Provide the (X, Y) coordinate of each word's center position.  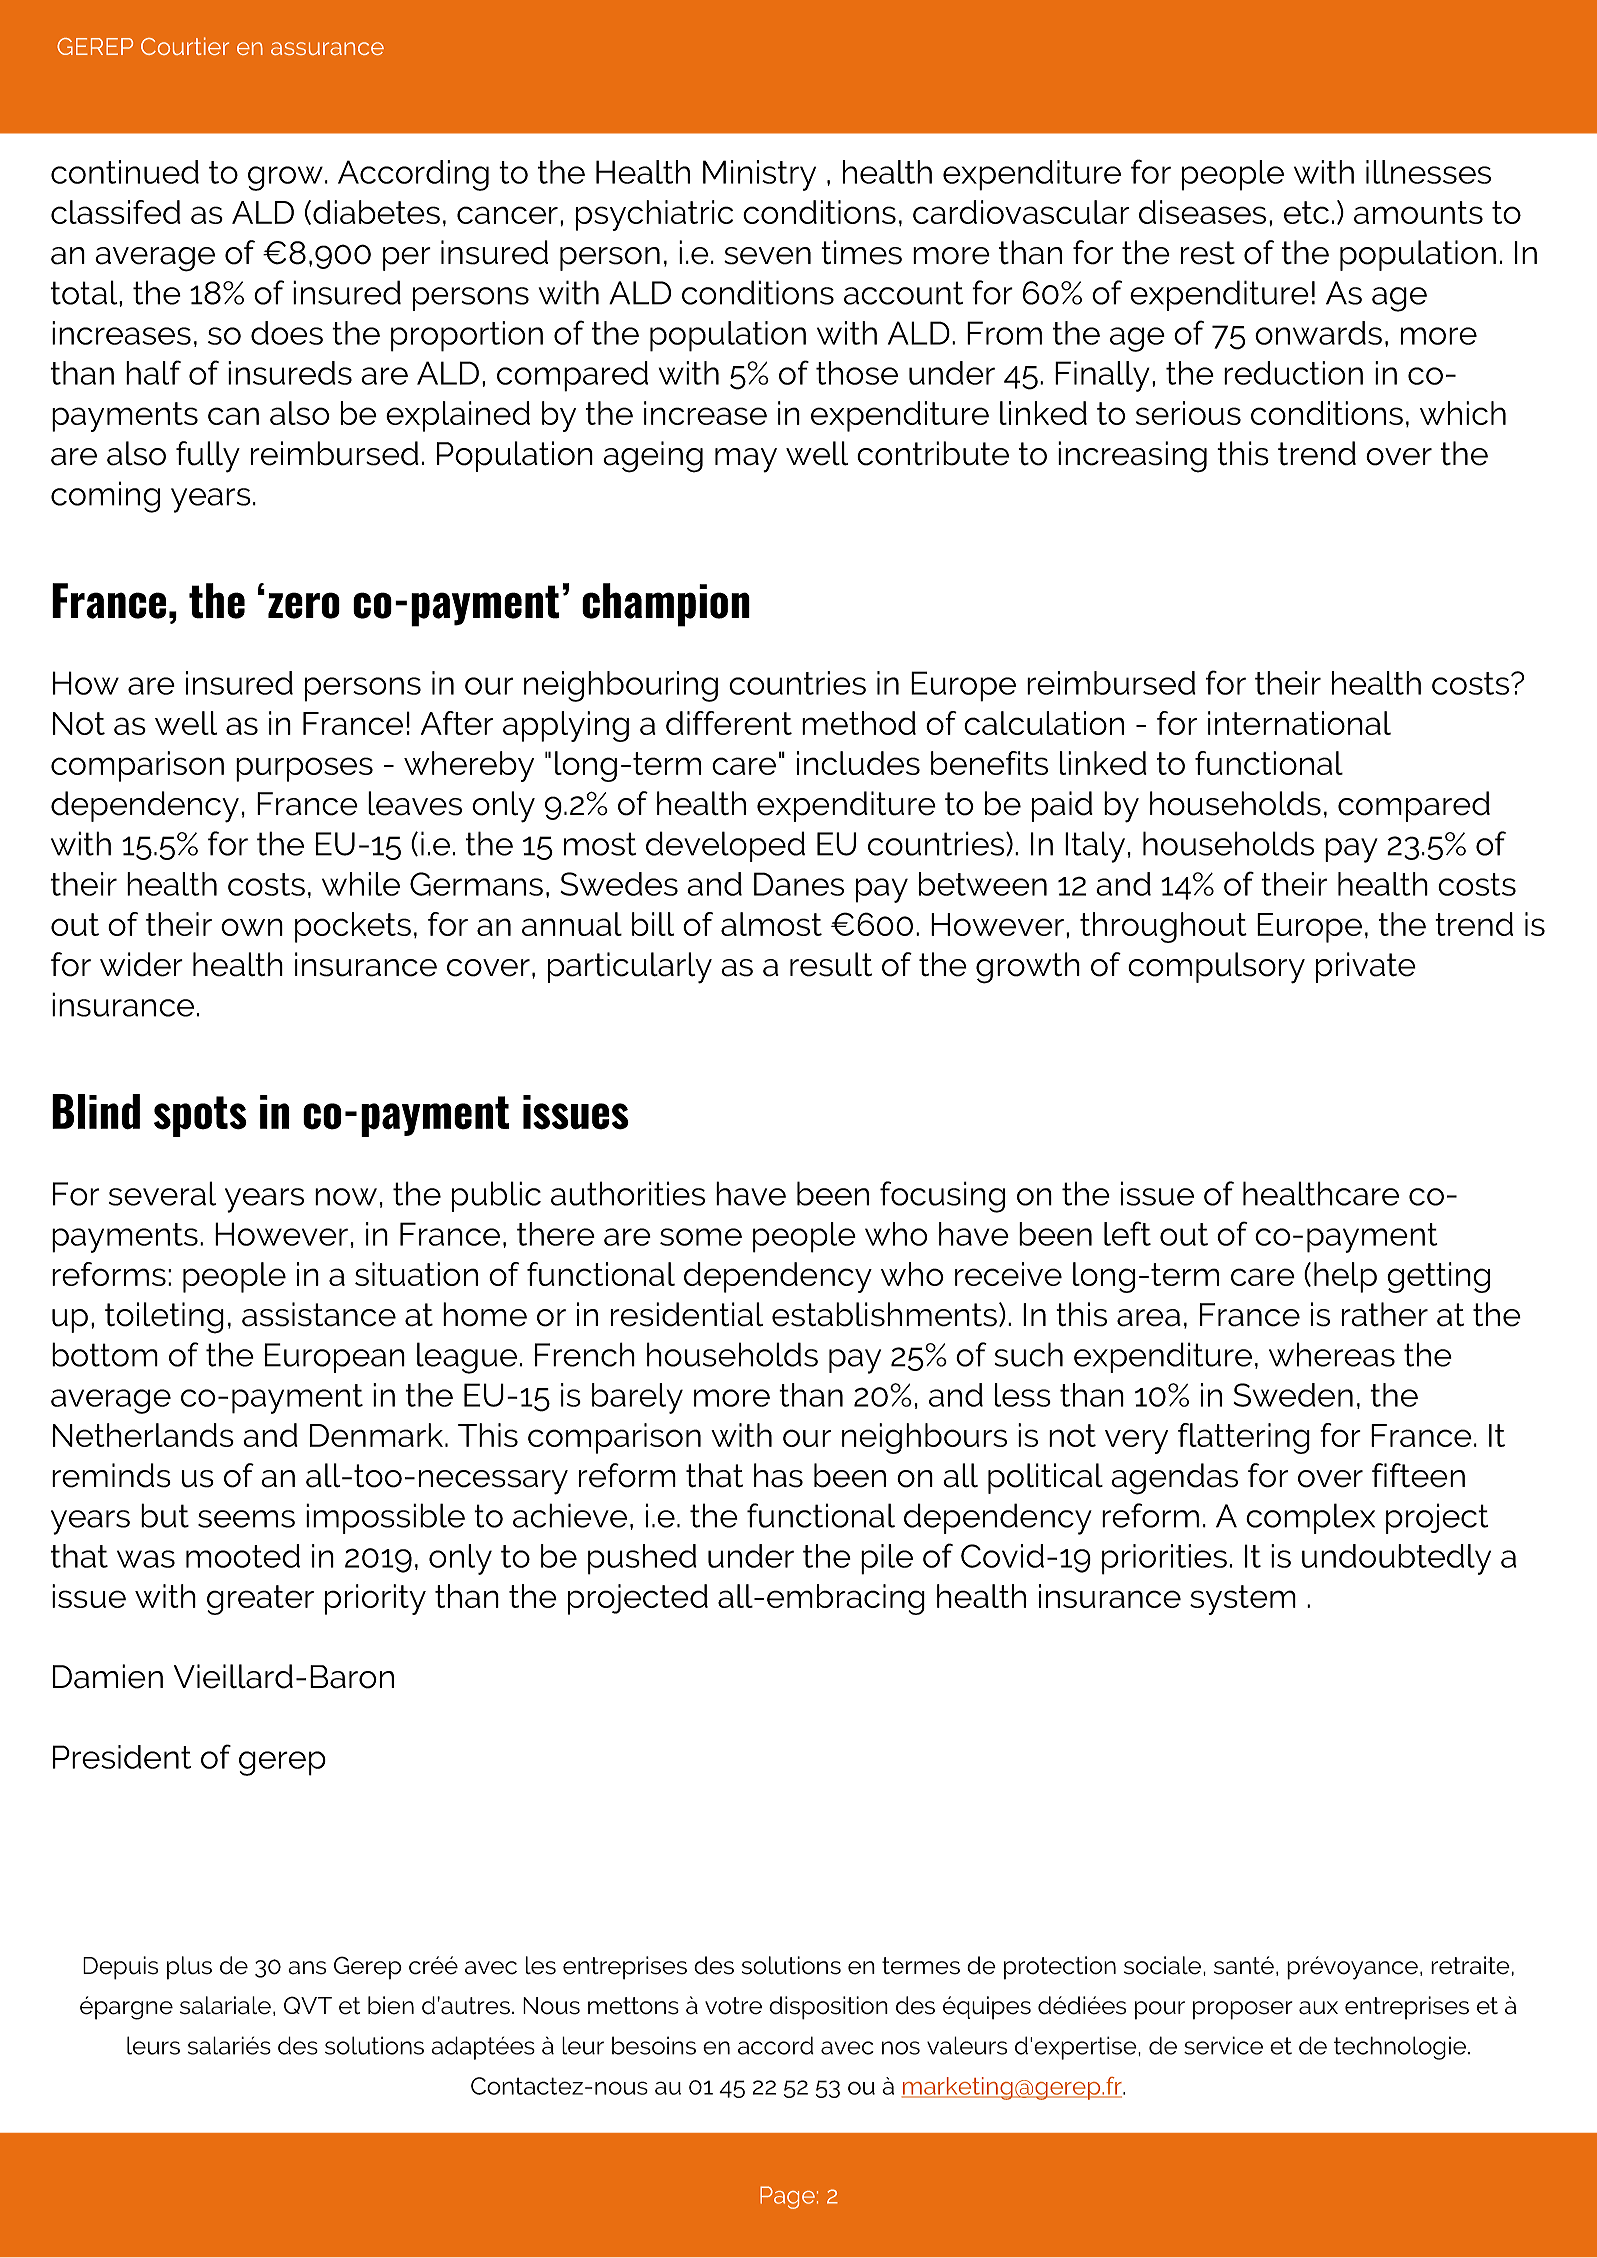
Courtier (185, 46)
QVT (308, 2005)
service (1223, 2045)
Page (787, 2197)
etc (1306, 212)
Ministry (759, 175)
